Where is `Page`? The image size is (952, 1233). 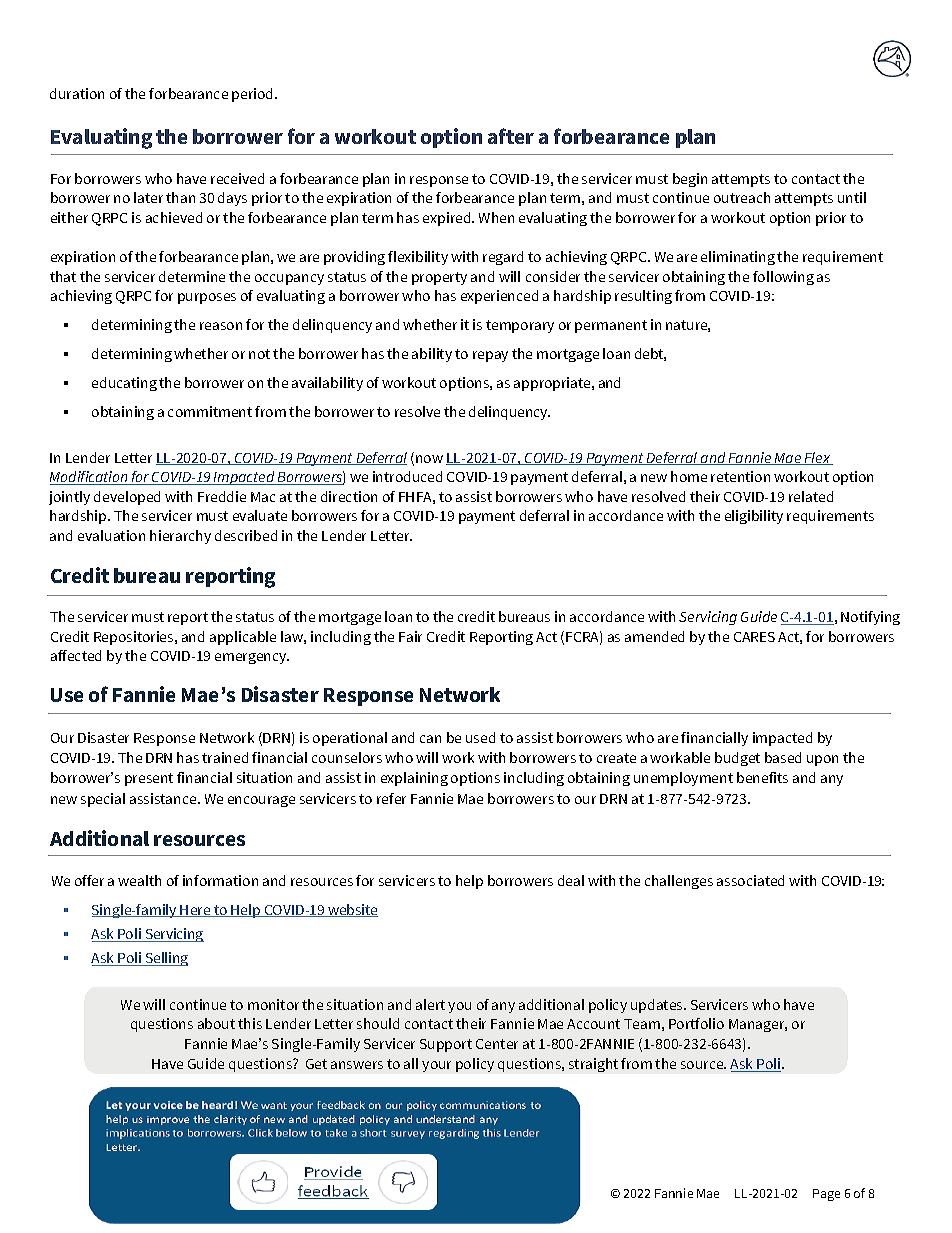
Page is located at coordinates (826, 1195).
